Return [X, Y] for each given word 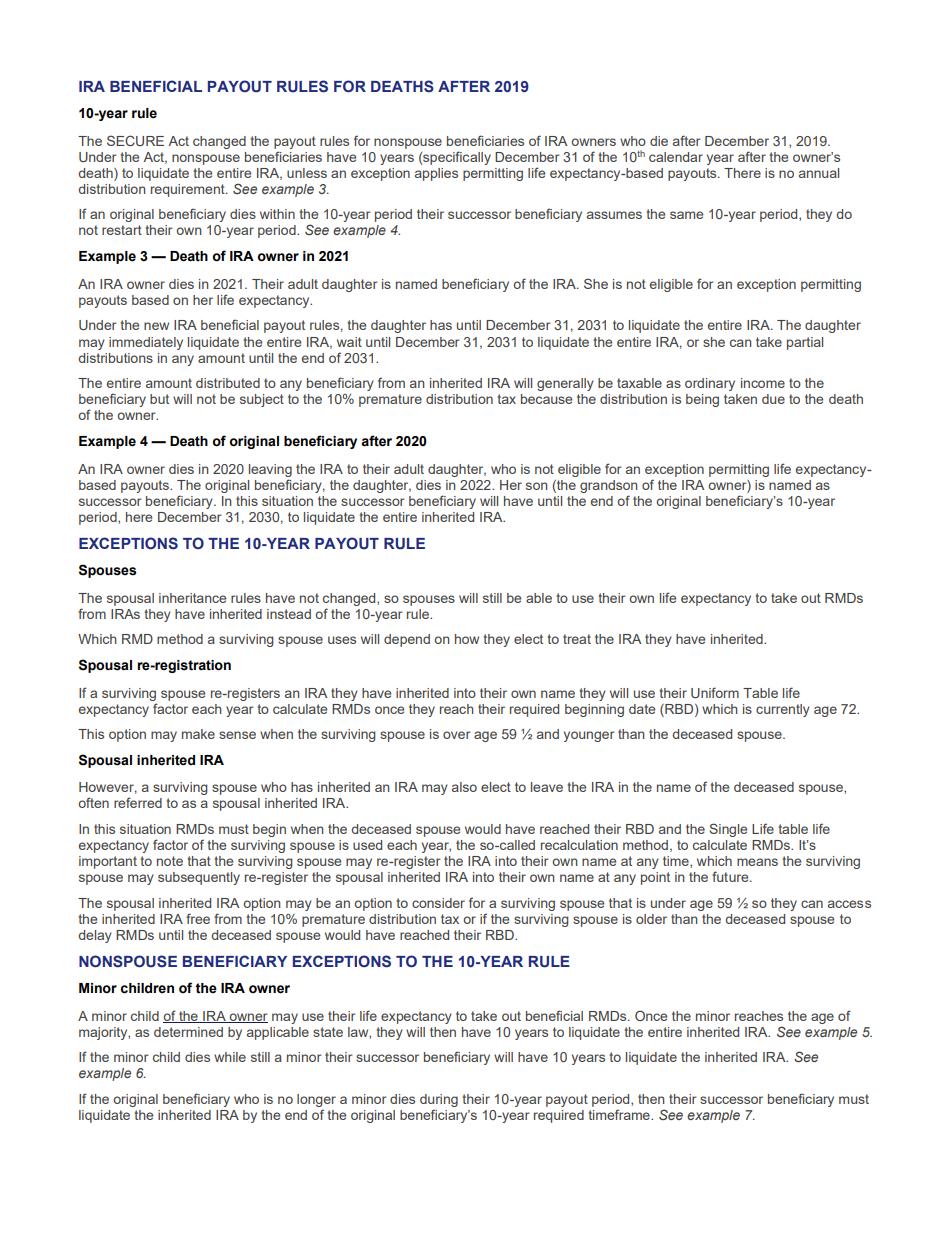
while [230, 1057]
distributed [228, 383]
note [170, 861]
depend [407, 640]
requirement [189, 190]
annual [819, 173]
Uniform [715, 692]
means [757, 862]
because [546, 399]
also [464, 787]
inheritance [192, 598]
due [773, 399]
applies [436, 174]
